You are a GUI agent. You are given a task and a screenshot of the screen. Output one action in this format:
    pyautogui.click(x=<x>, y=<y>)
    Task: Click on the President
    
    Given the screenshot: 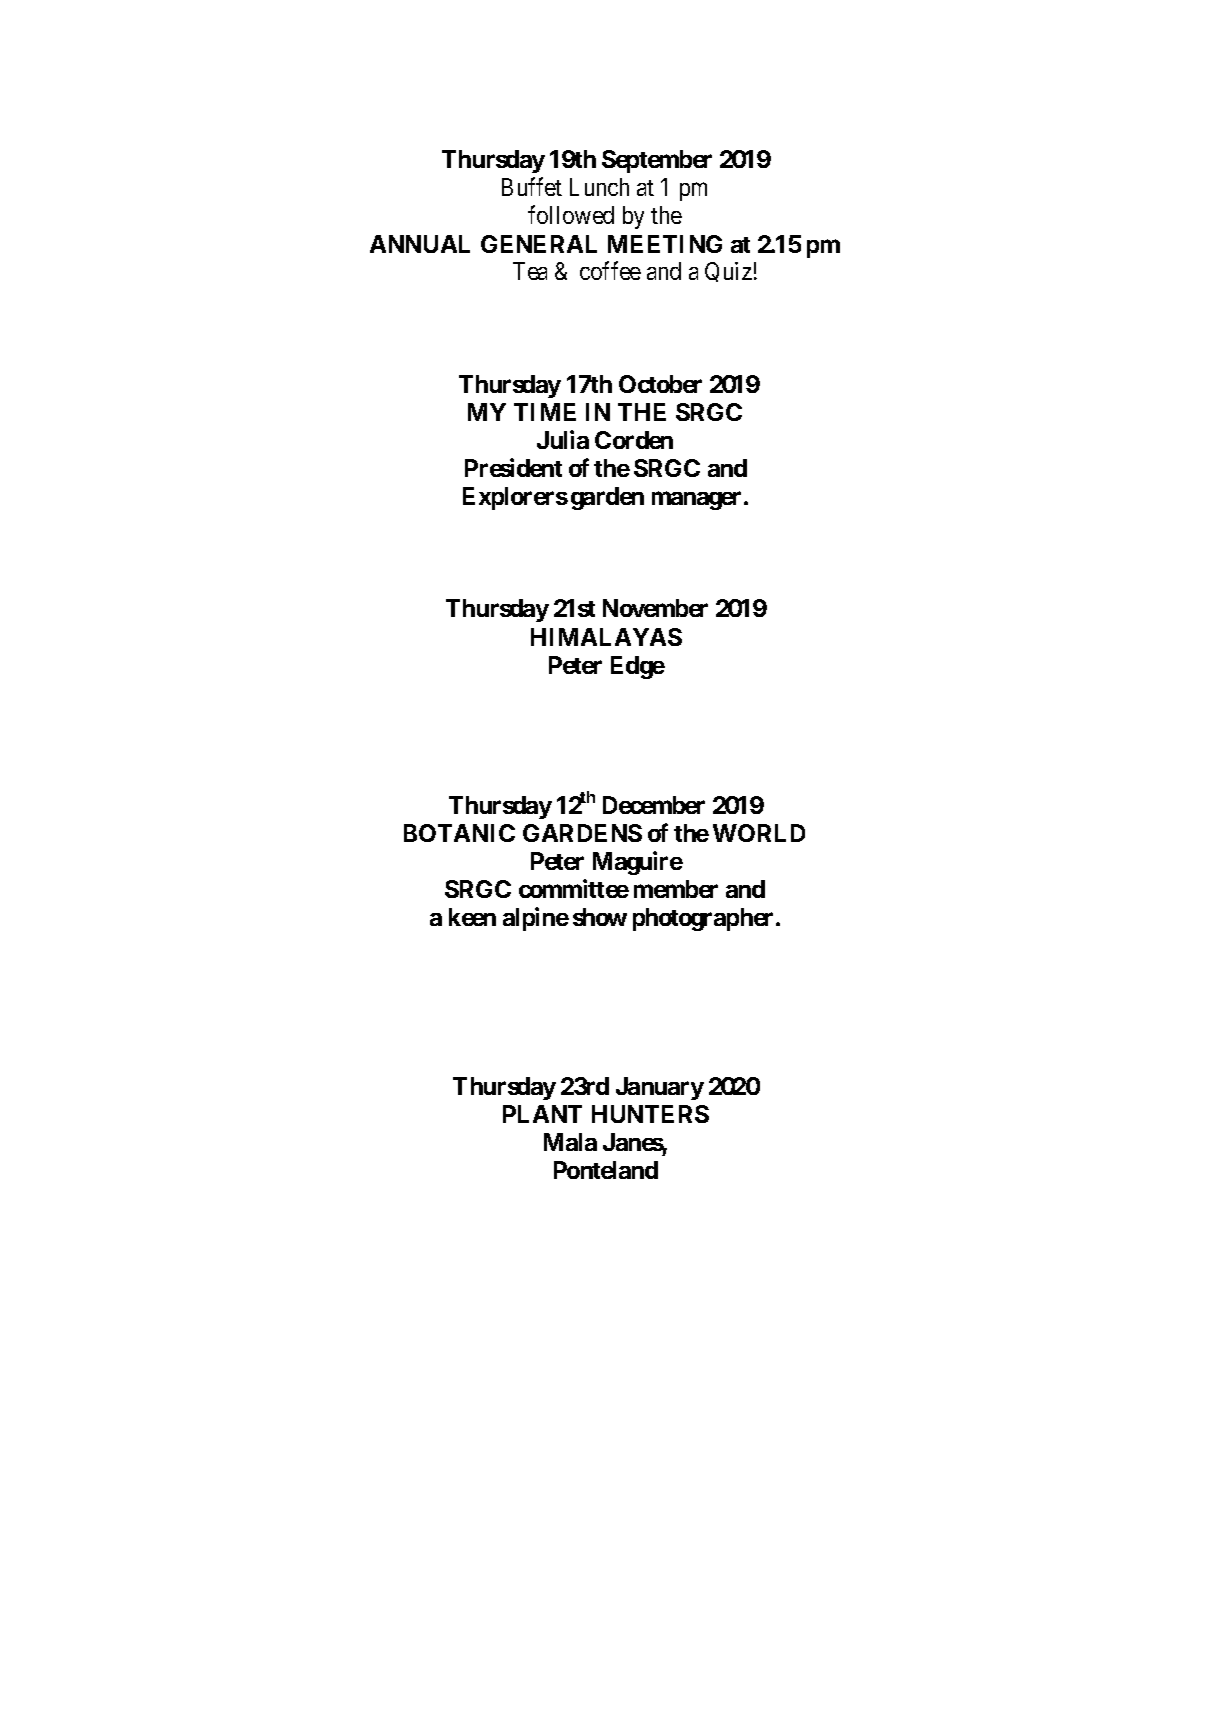 What is the action you would take?
    pyautogui.click(x=513, y=467)
